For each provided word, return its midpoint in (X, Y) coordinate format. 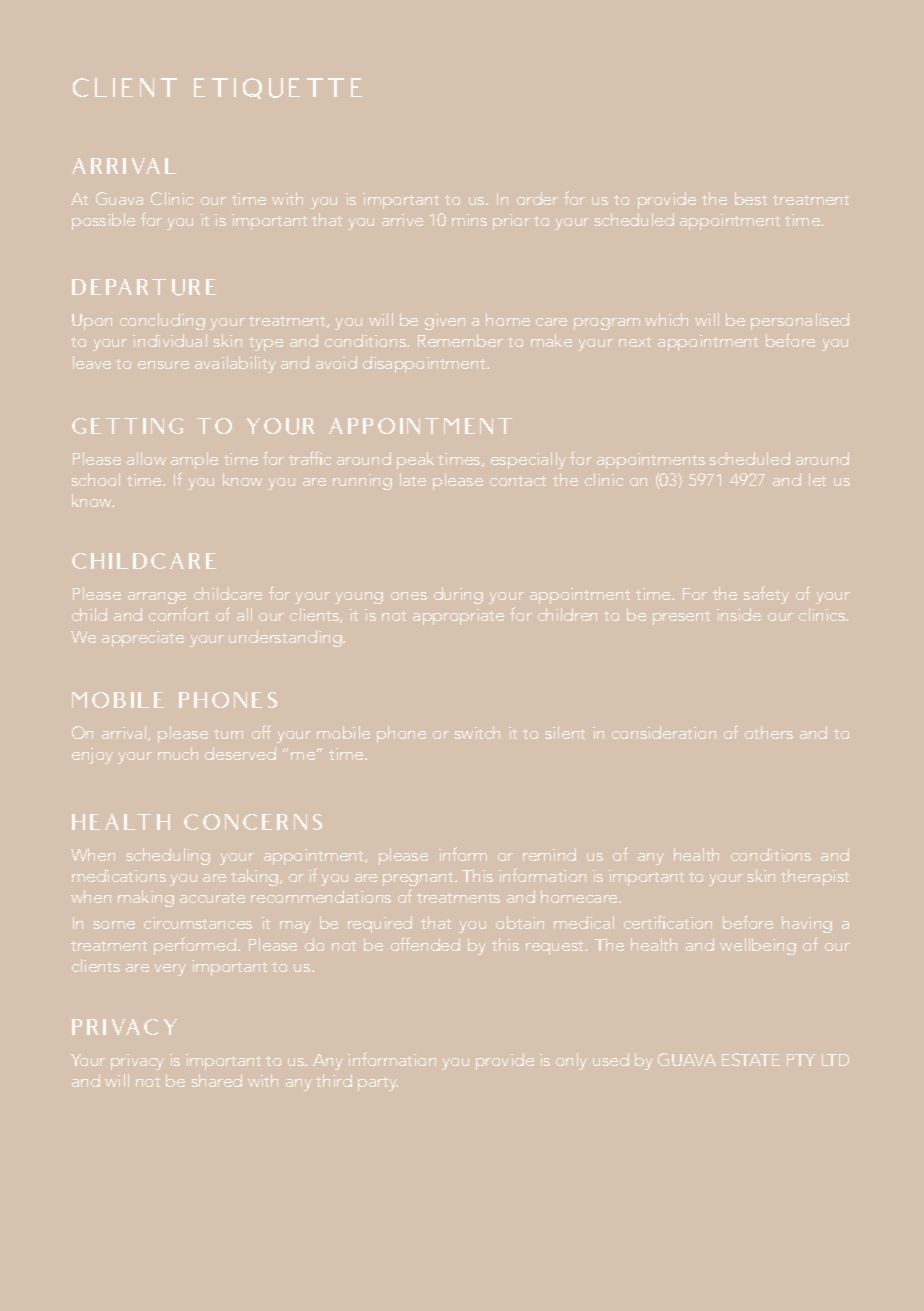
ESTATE (751, 1059)
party (378, 1084)
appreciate (143, 639)
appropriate (458, 617)
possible (103, 221)
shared (217, 1080)
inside (739, 614)
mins (469, 220)
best (751, 198)
